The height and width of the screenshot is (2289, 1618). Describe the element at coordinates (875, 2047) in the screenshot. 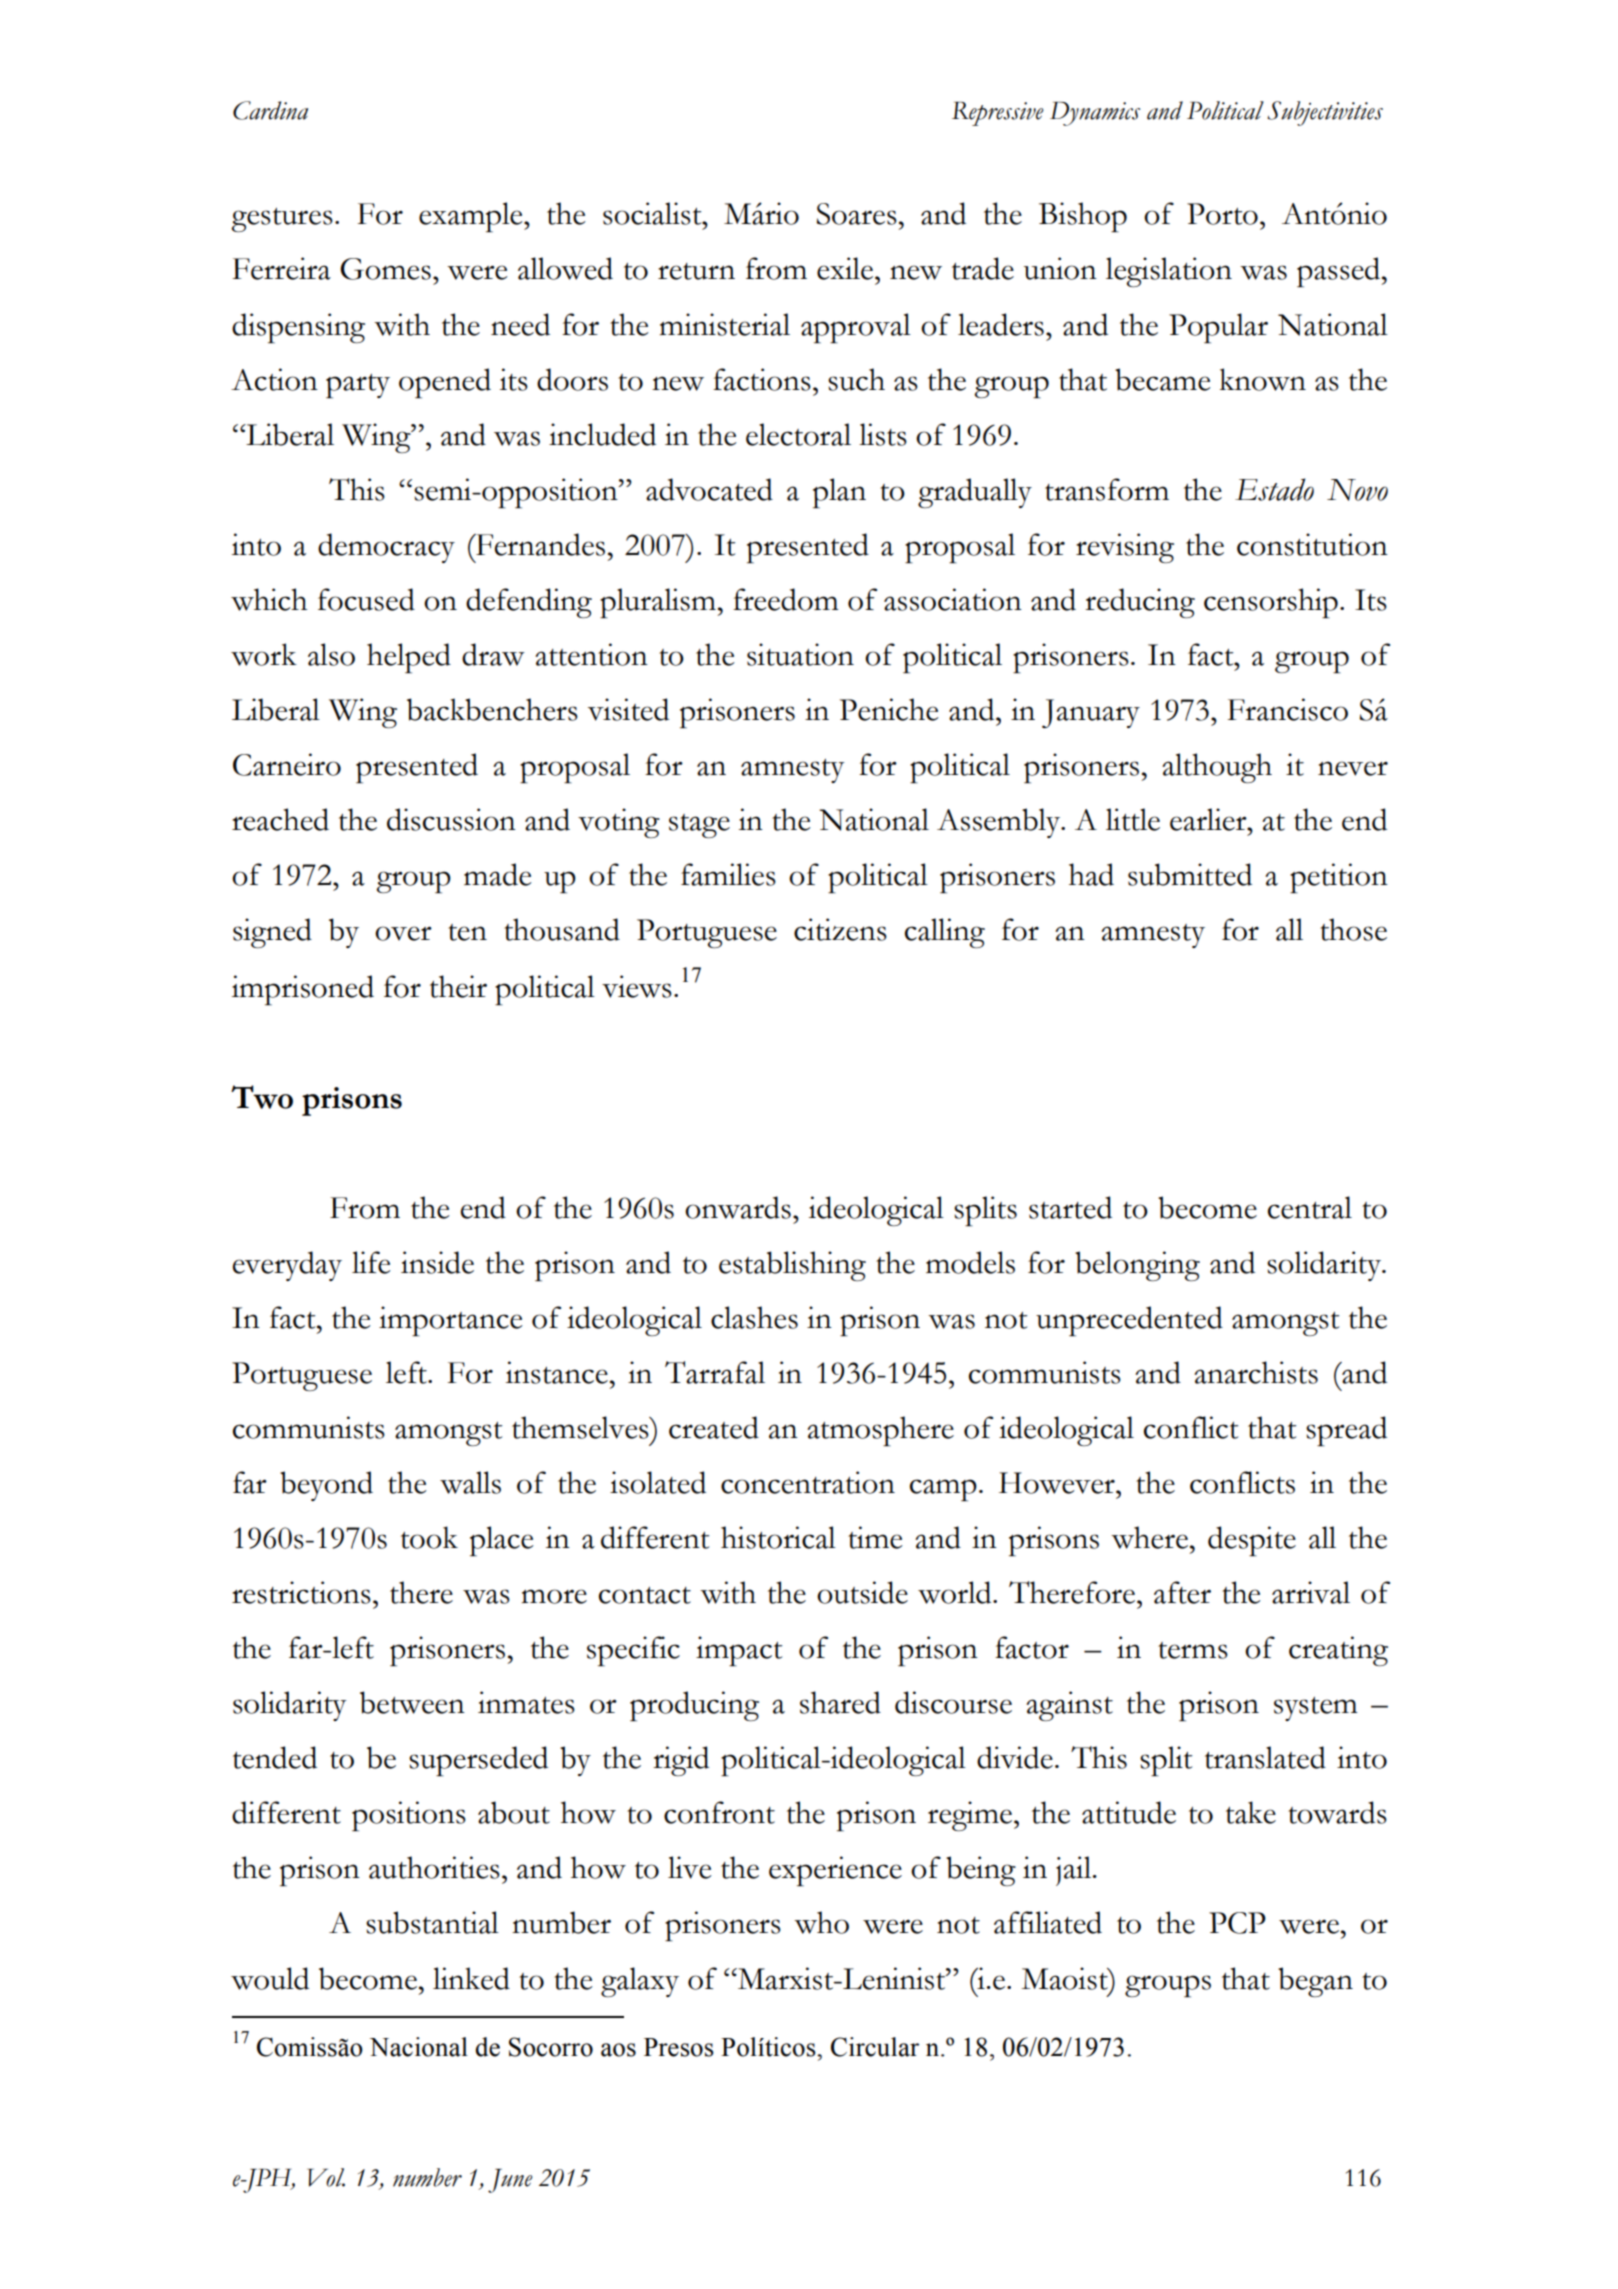

I see `Circular` at that location.
